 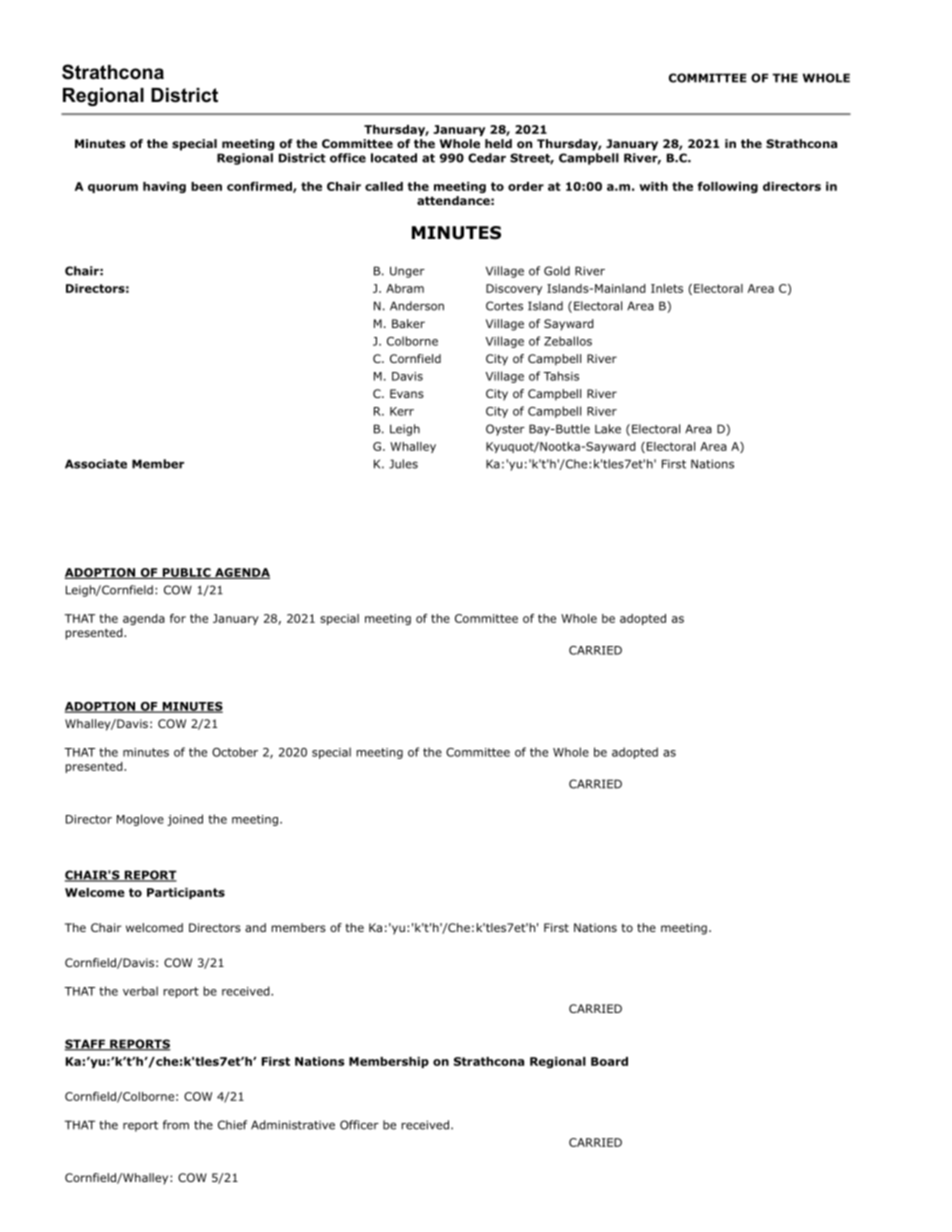 I want to click on Board, so click(x=609, y=1061).
